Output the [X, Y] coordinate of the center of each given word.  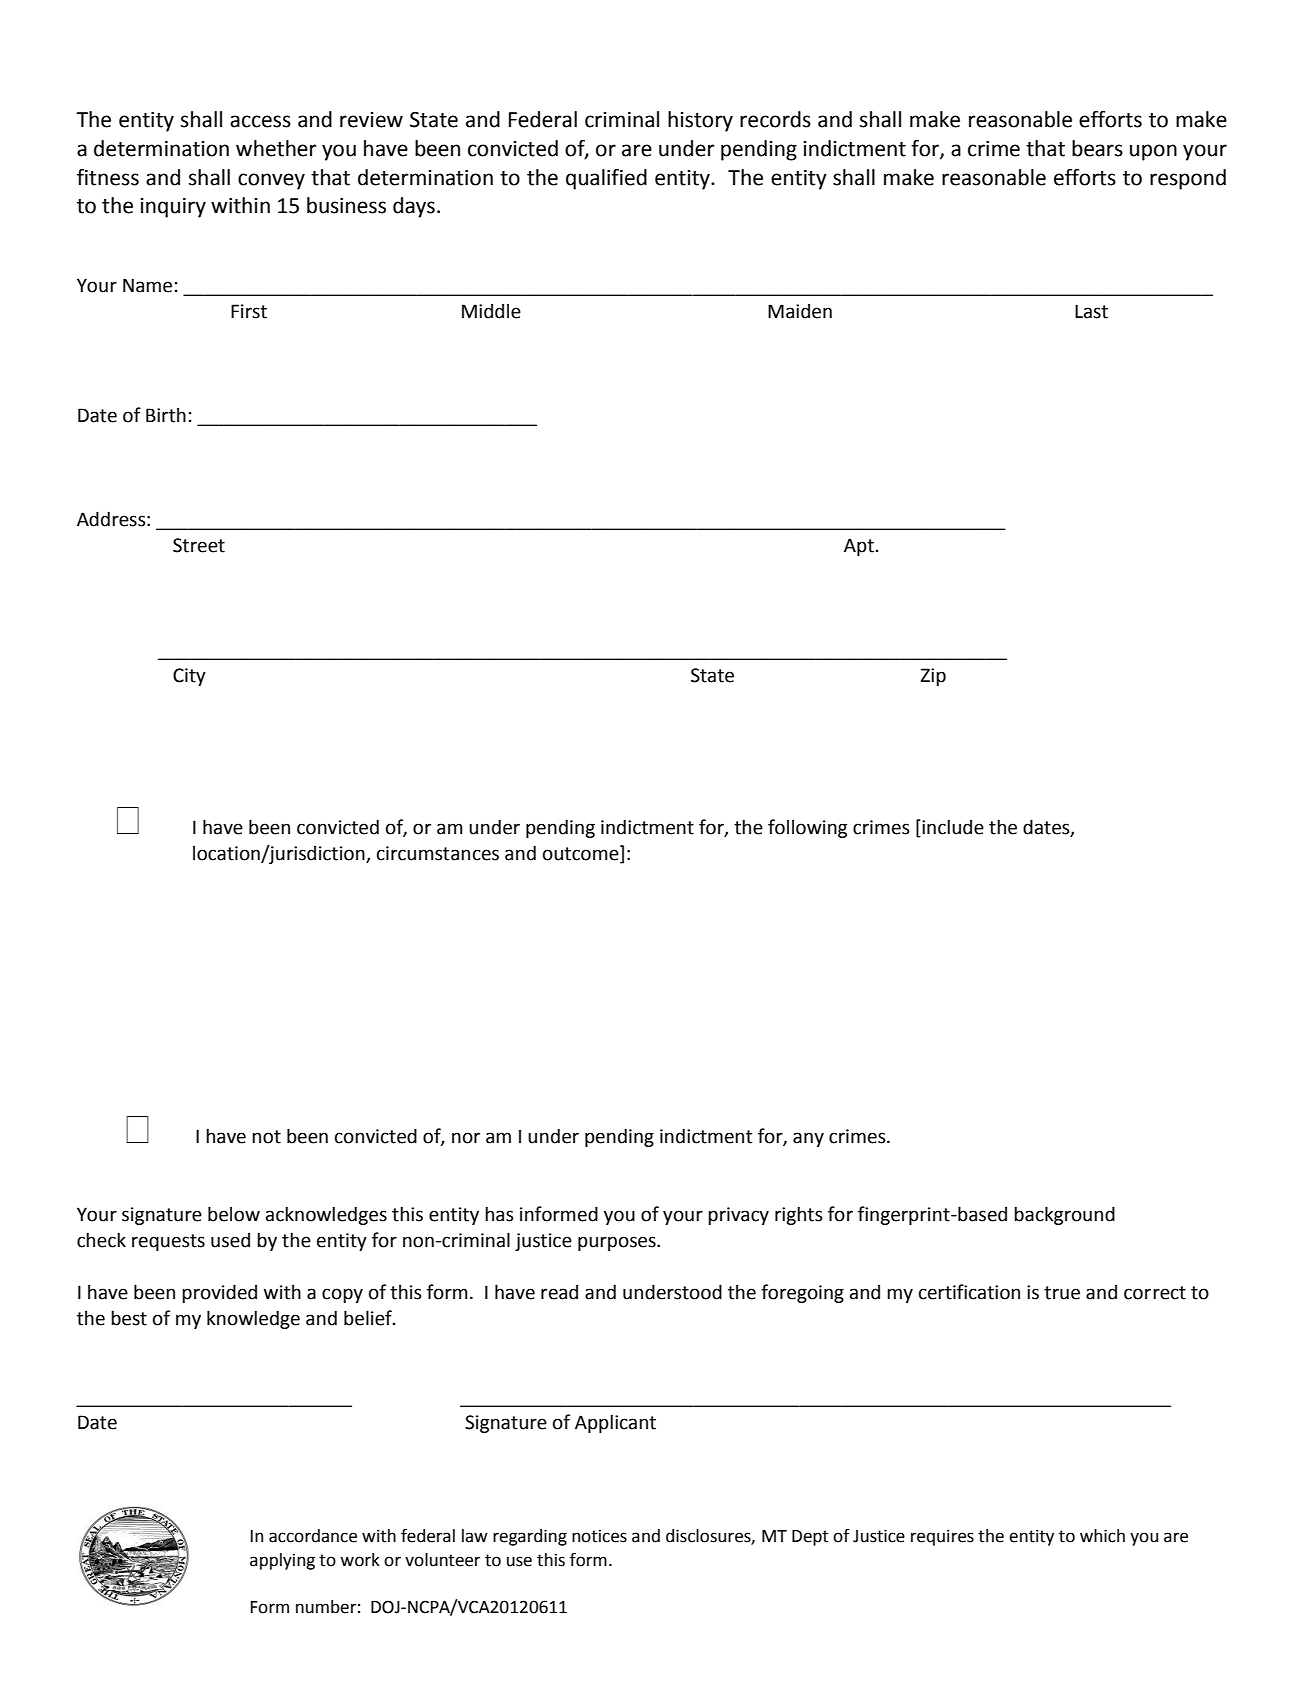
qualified [606, 179]
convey [271, 181]
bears [1097, 148]
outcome [582, 854]
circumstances [438, 853]
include [952, 828]
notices [599, 1536]
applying [282, 1561]
